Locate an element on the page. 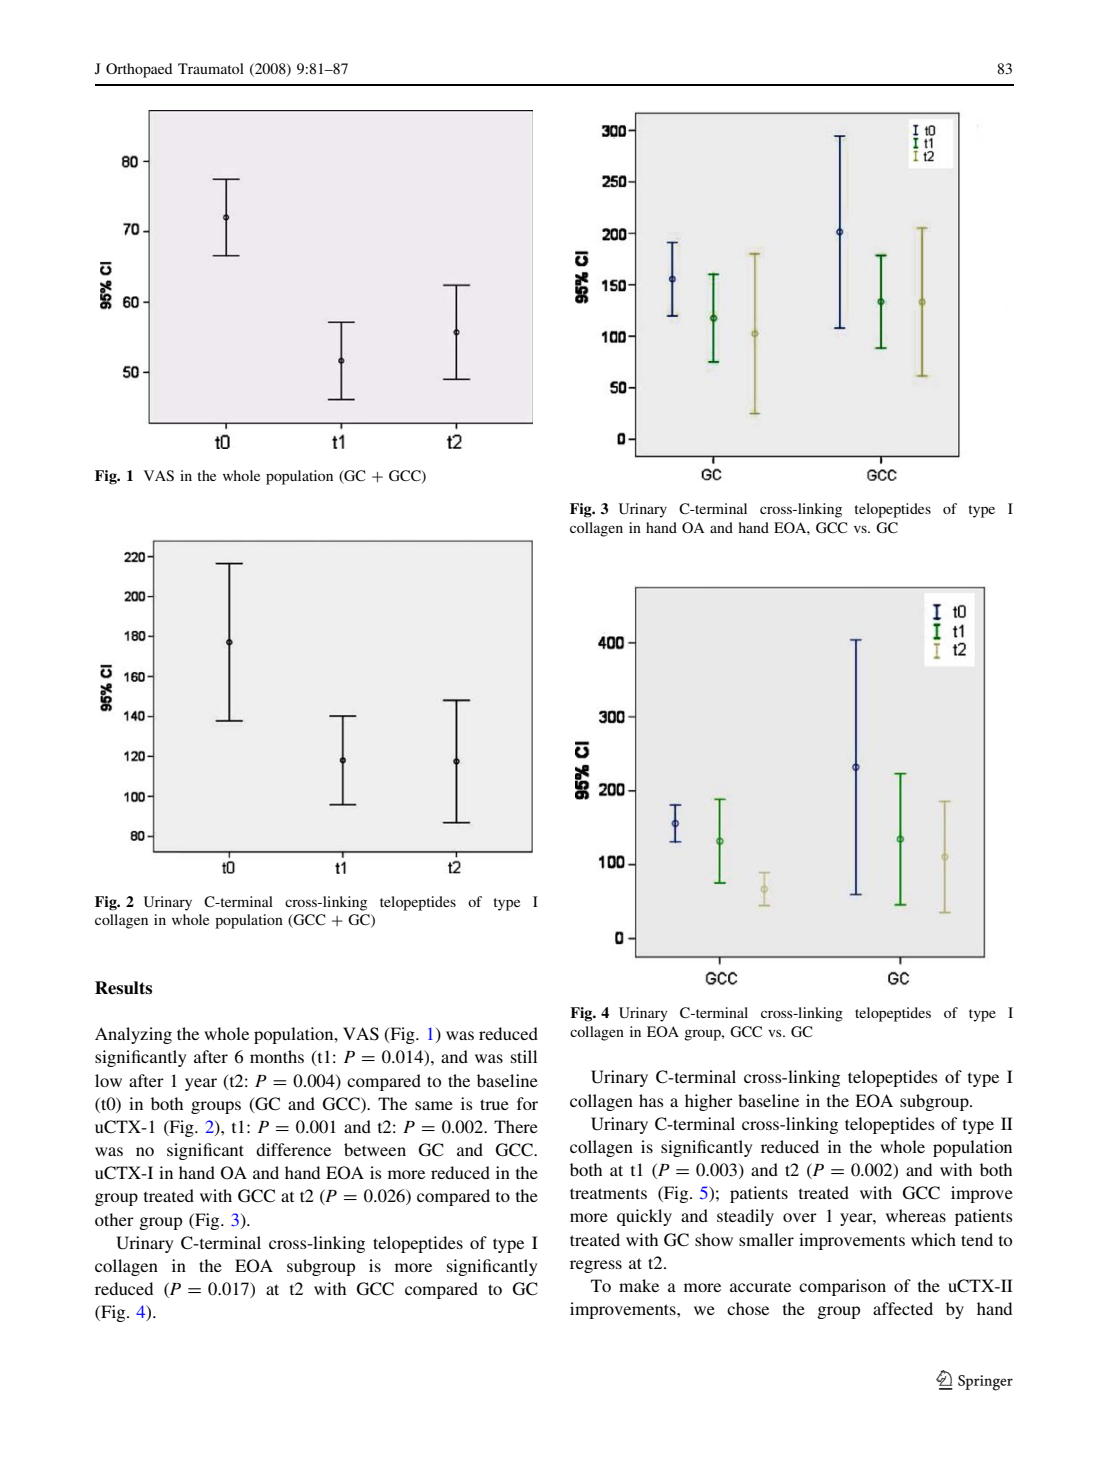 This document has height=1472, width=1108. difference is located at coordinates (293, 1149).
